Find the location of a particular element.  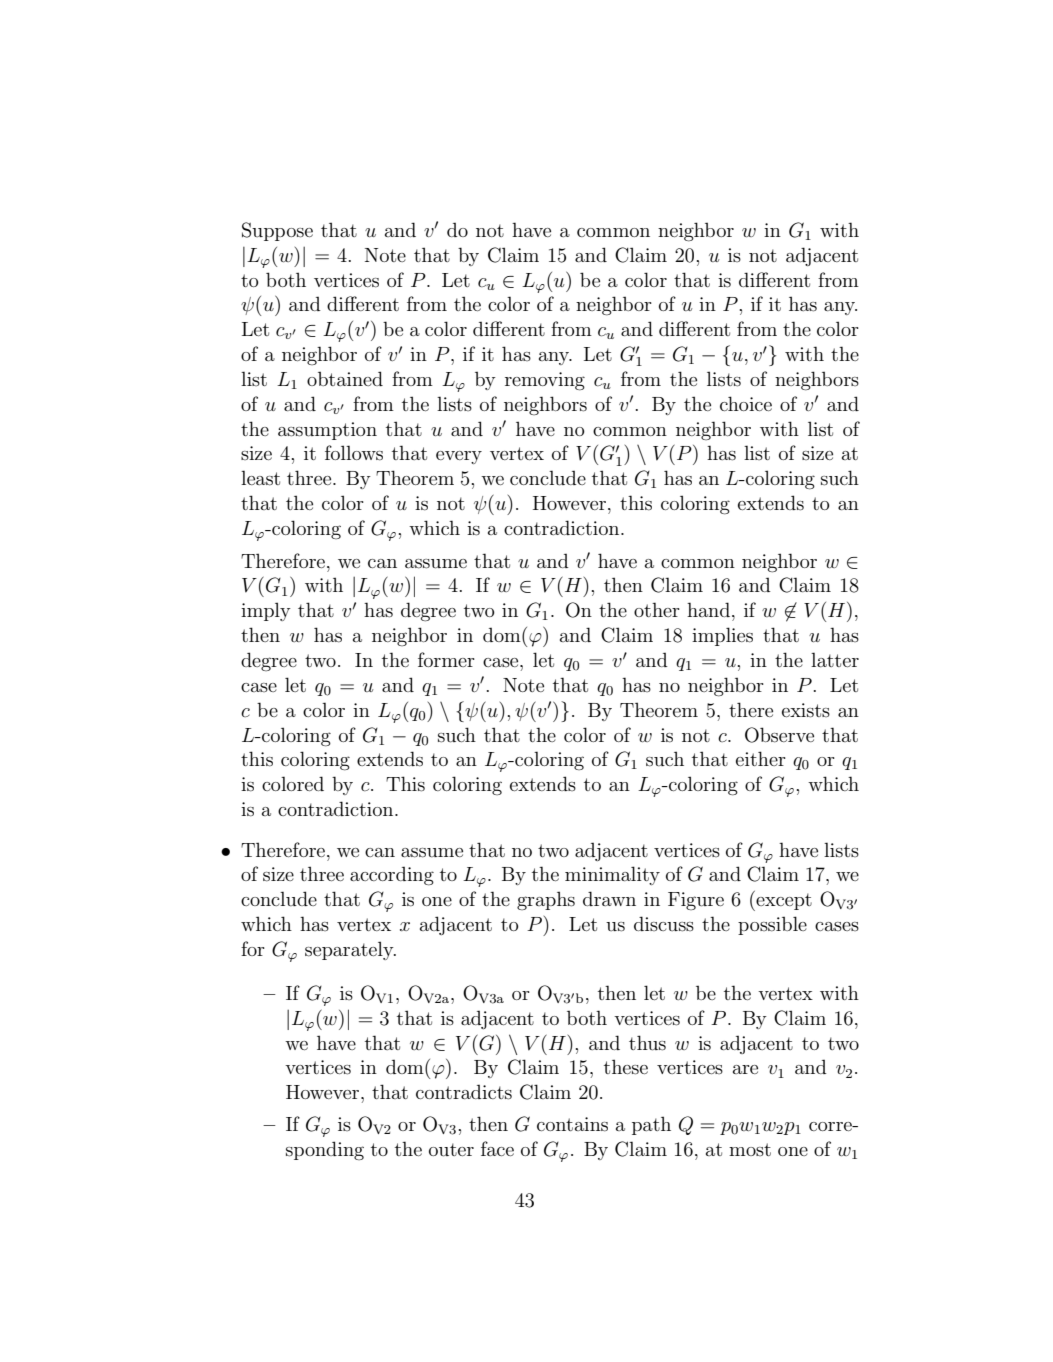

assumption is located at coordinates (327, 431).
